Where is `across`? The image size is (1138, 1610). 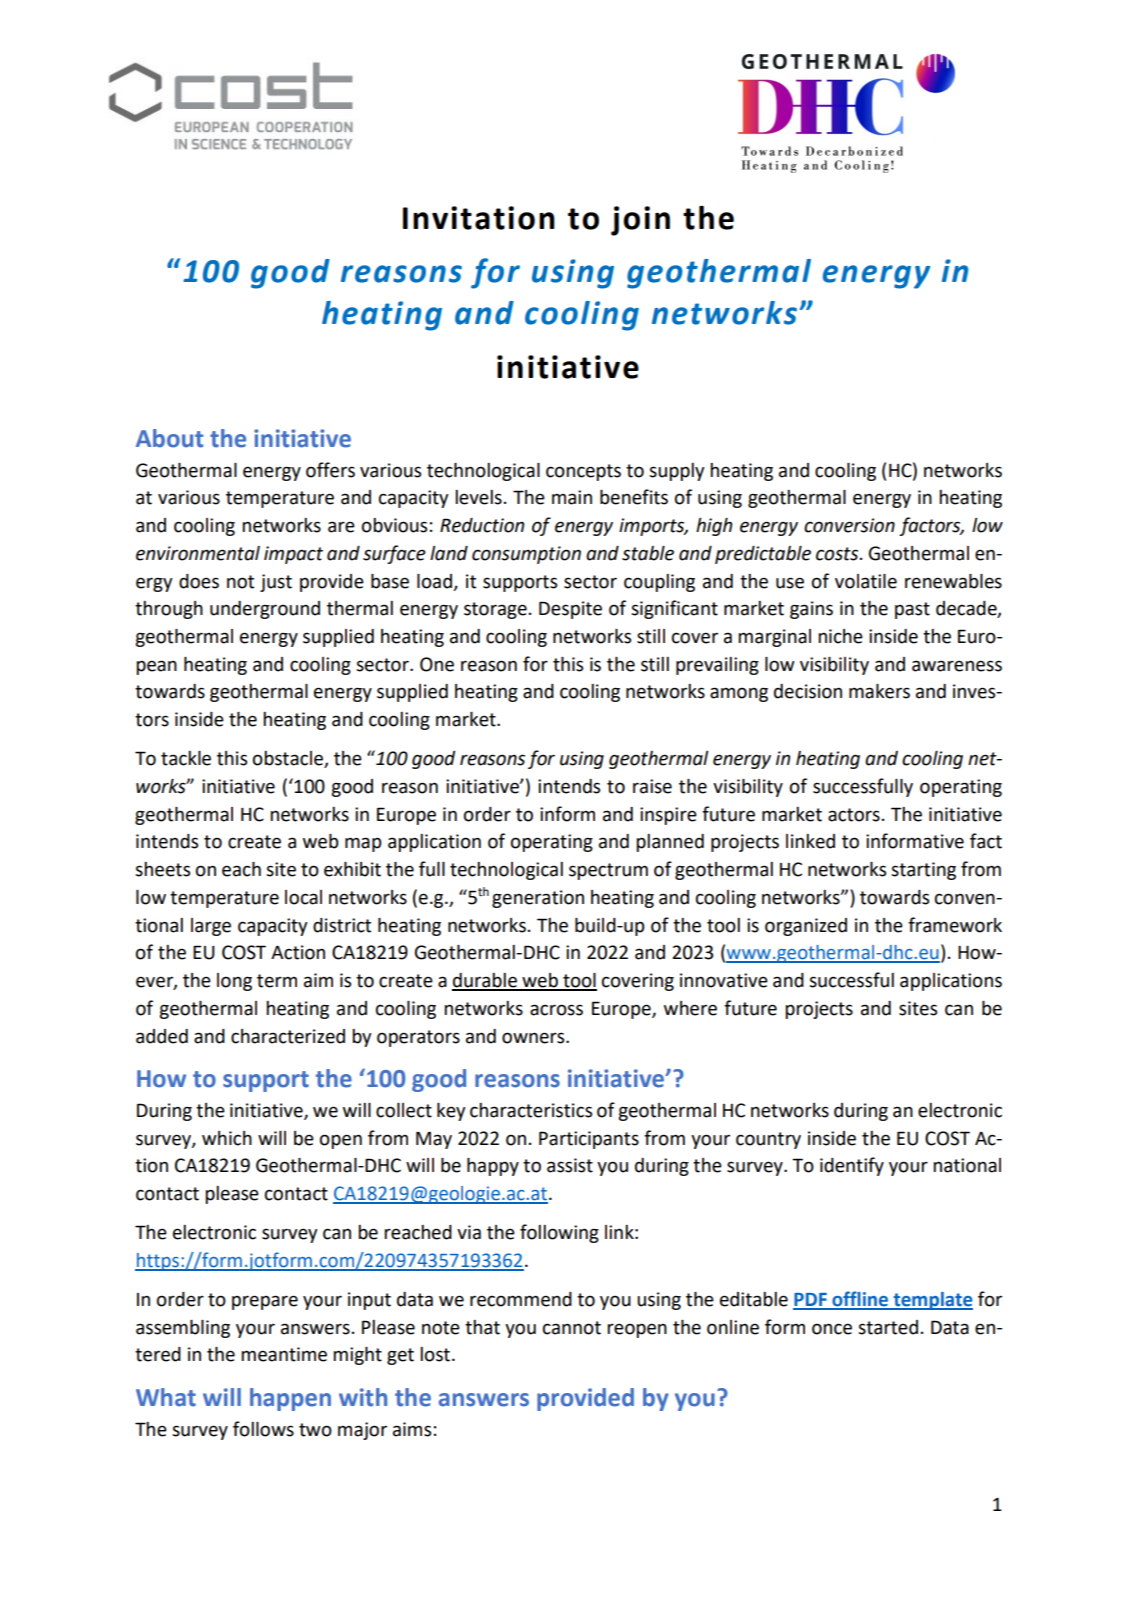
across is located at coordinates (556, 1010).
